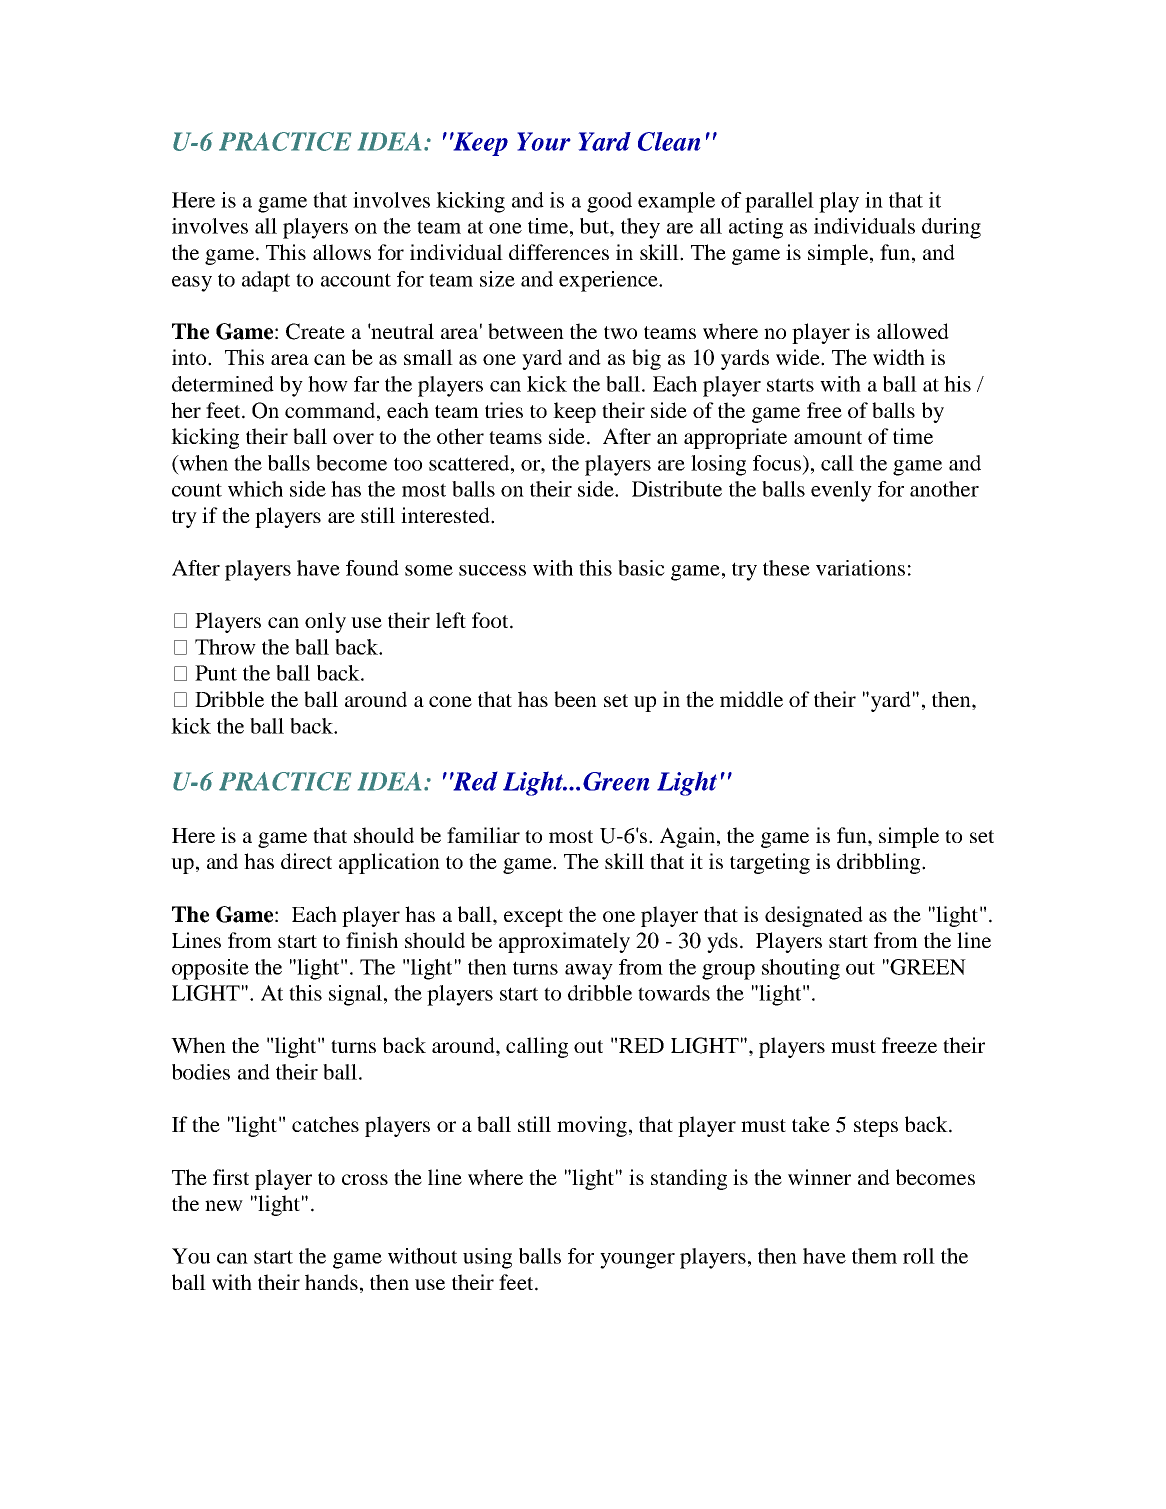 Image resolution: width=1166 pixels, height=1509 pixels. I want to click on width, so click(899, 357).
